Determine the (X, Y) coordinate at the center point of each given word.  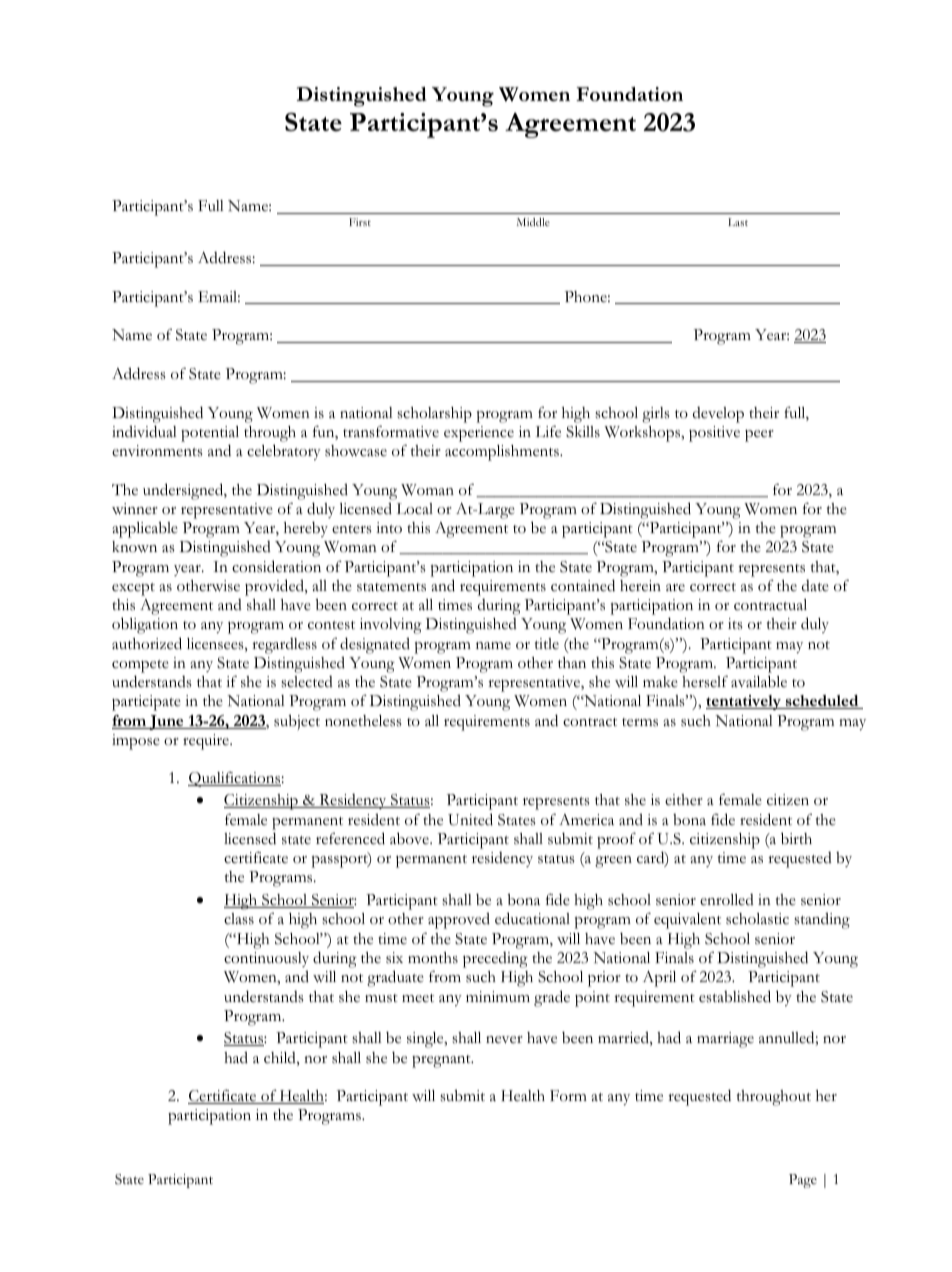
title (547, 643)
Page (803, 1181)
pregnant (442, 1061)
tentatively (744, 702)
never (504, 1040)
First (360, 222)
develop (718, 415)
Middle (533, 222)
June (166, 722)
